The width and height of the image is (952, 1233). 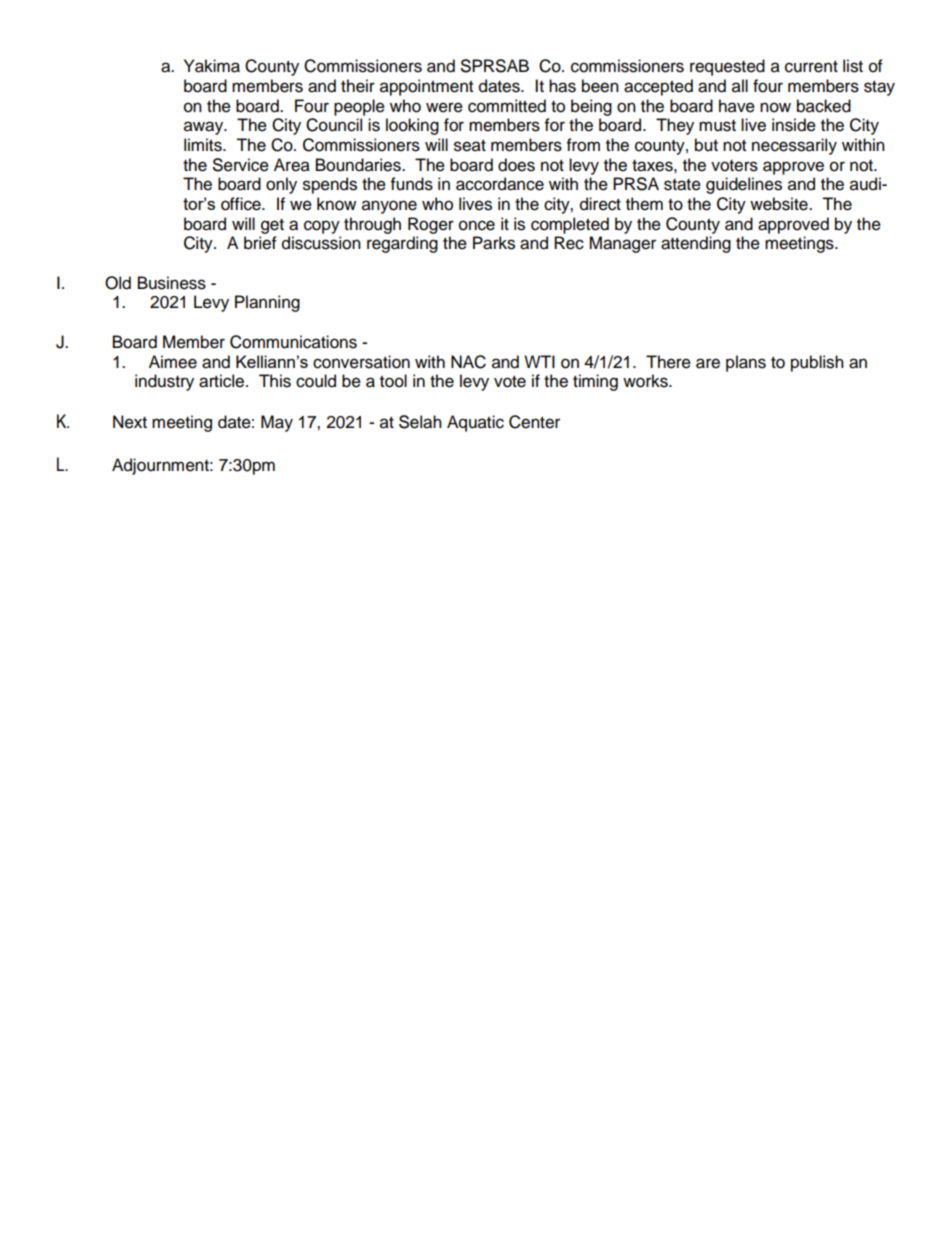 I want to click on Aquatic, so click(x=475, y=423).
